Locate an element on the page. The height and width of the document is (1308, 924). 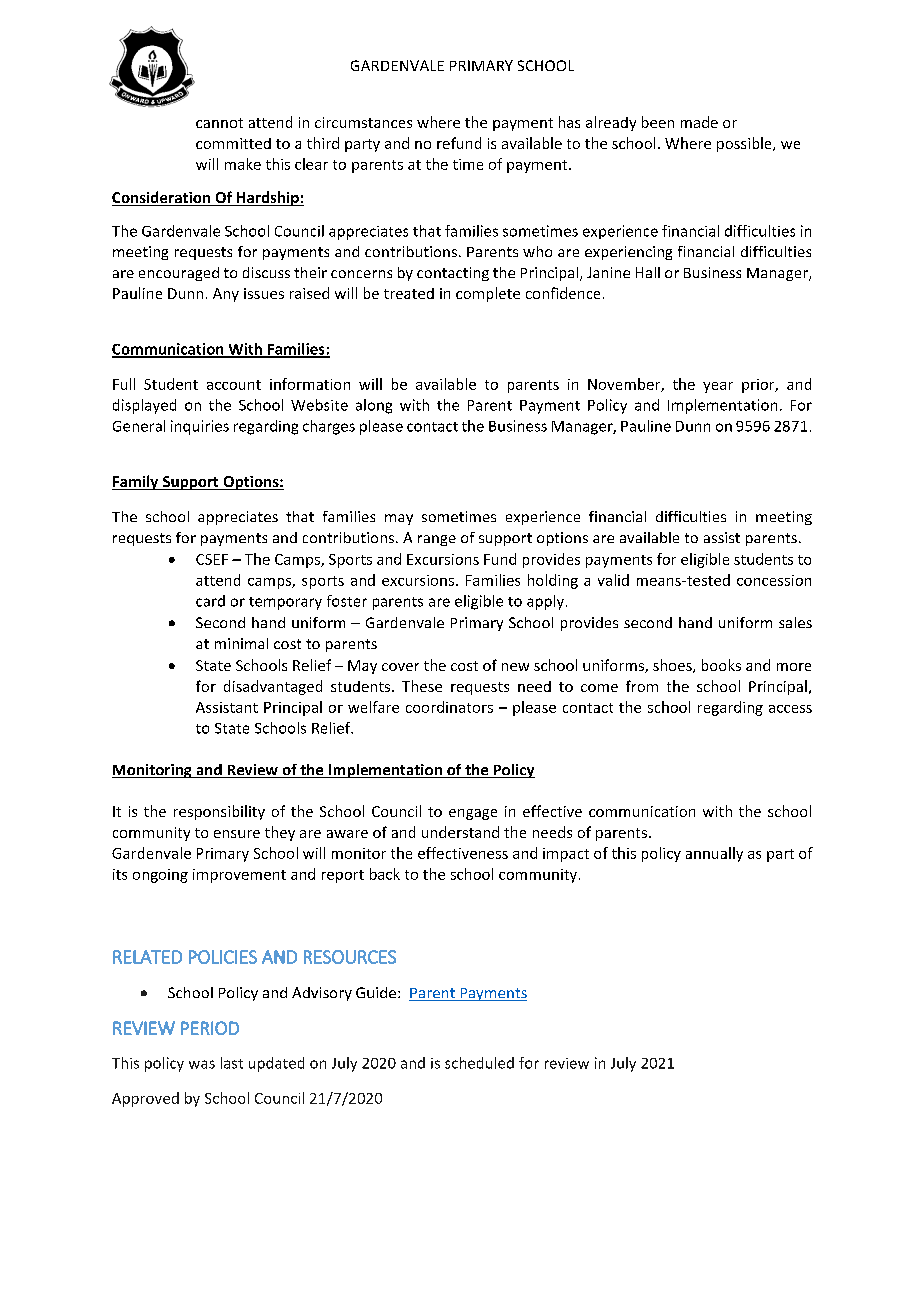
circumstances is located at coordinates (363, 122).
